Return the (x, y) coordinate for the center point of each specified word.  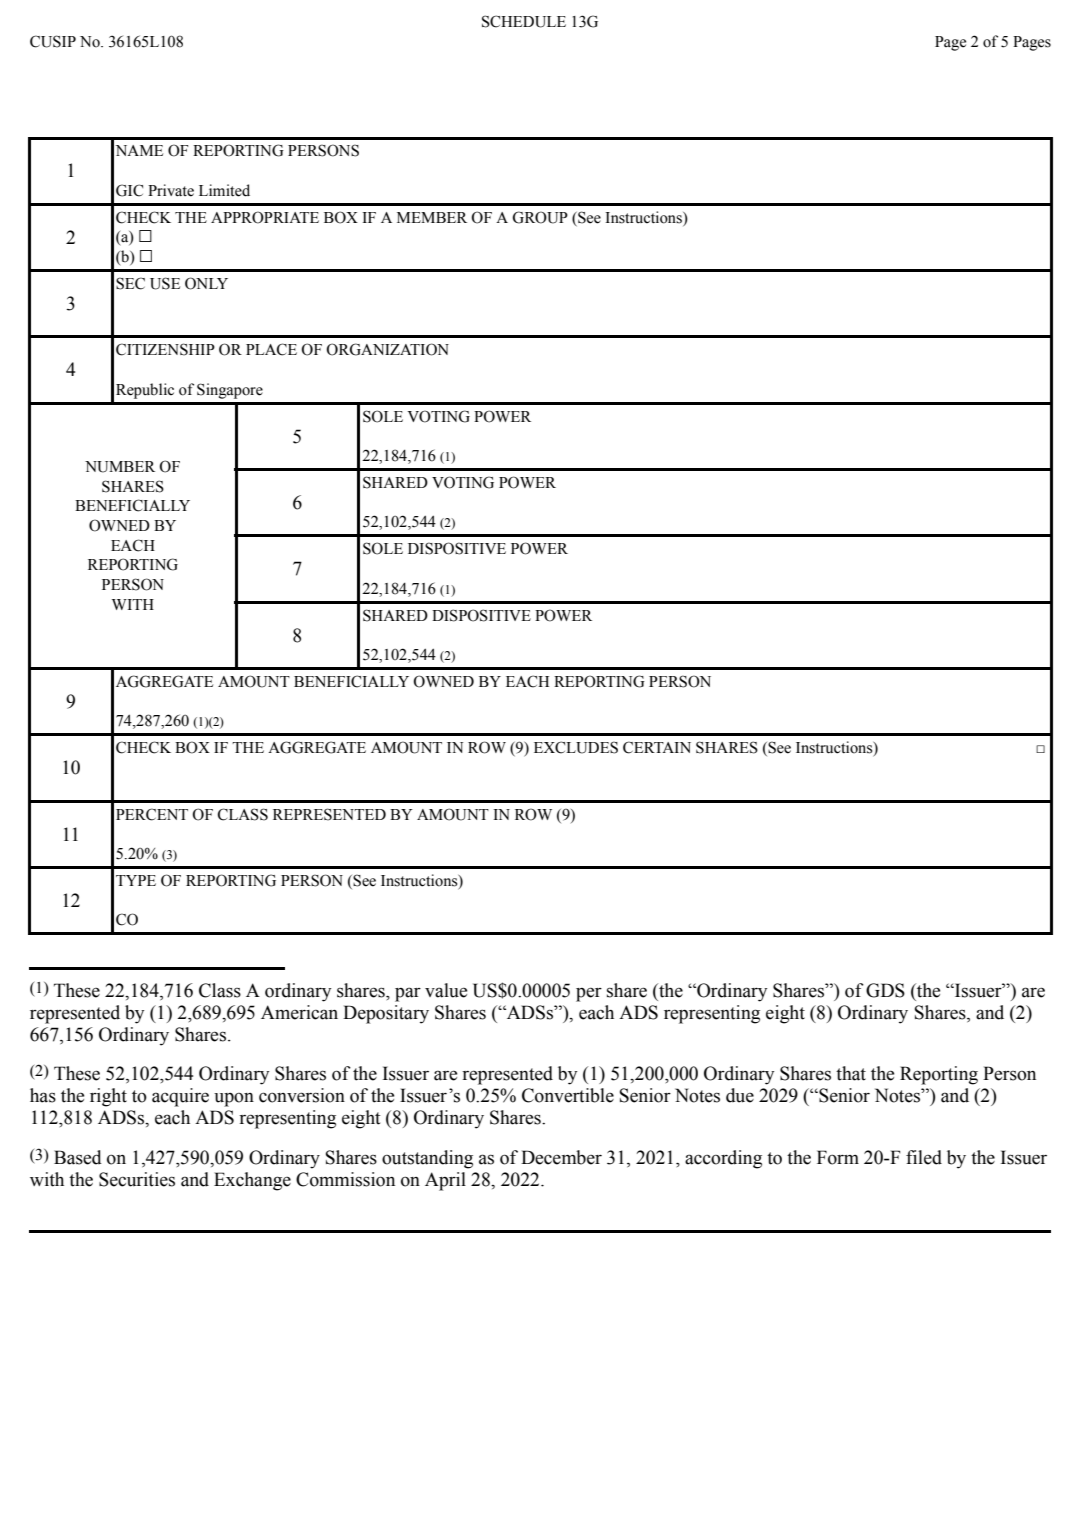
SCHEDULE (524, 21)
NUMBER (120, 467)
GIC (129, 190)
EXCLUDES (576, 747)
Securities (137, 1179)
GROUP (540, 217)
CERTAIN (657, 747)
